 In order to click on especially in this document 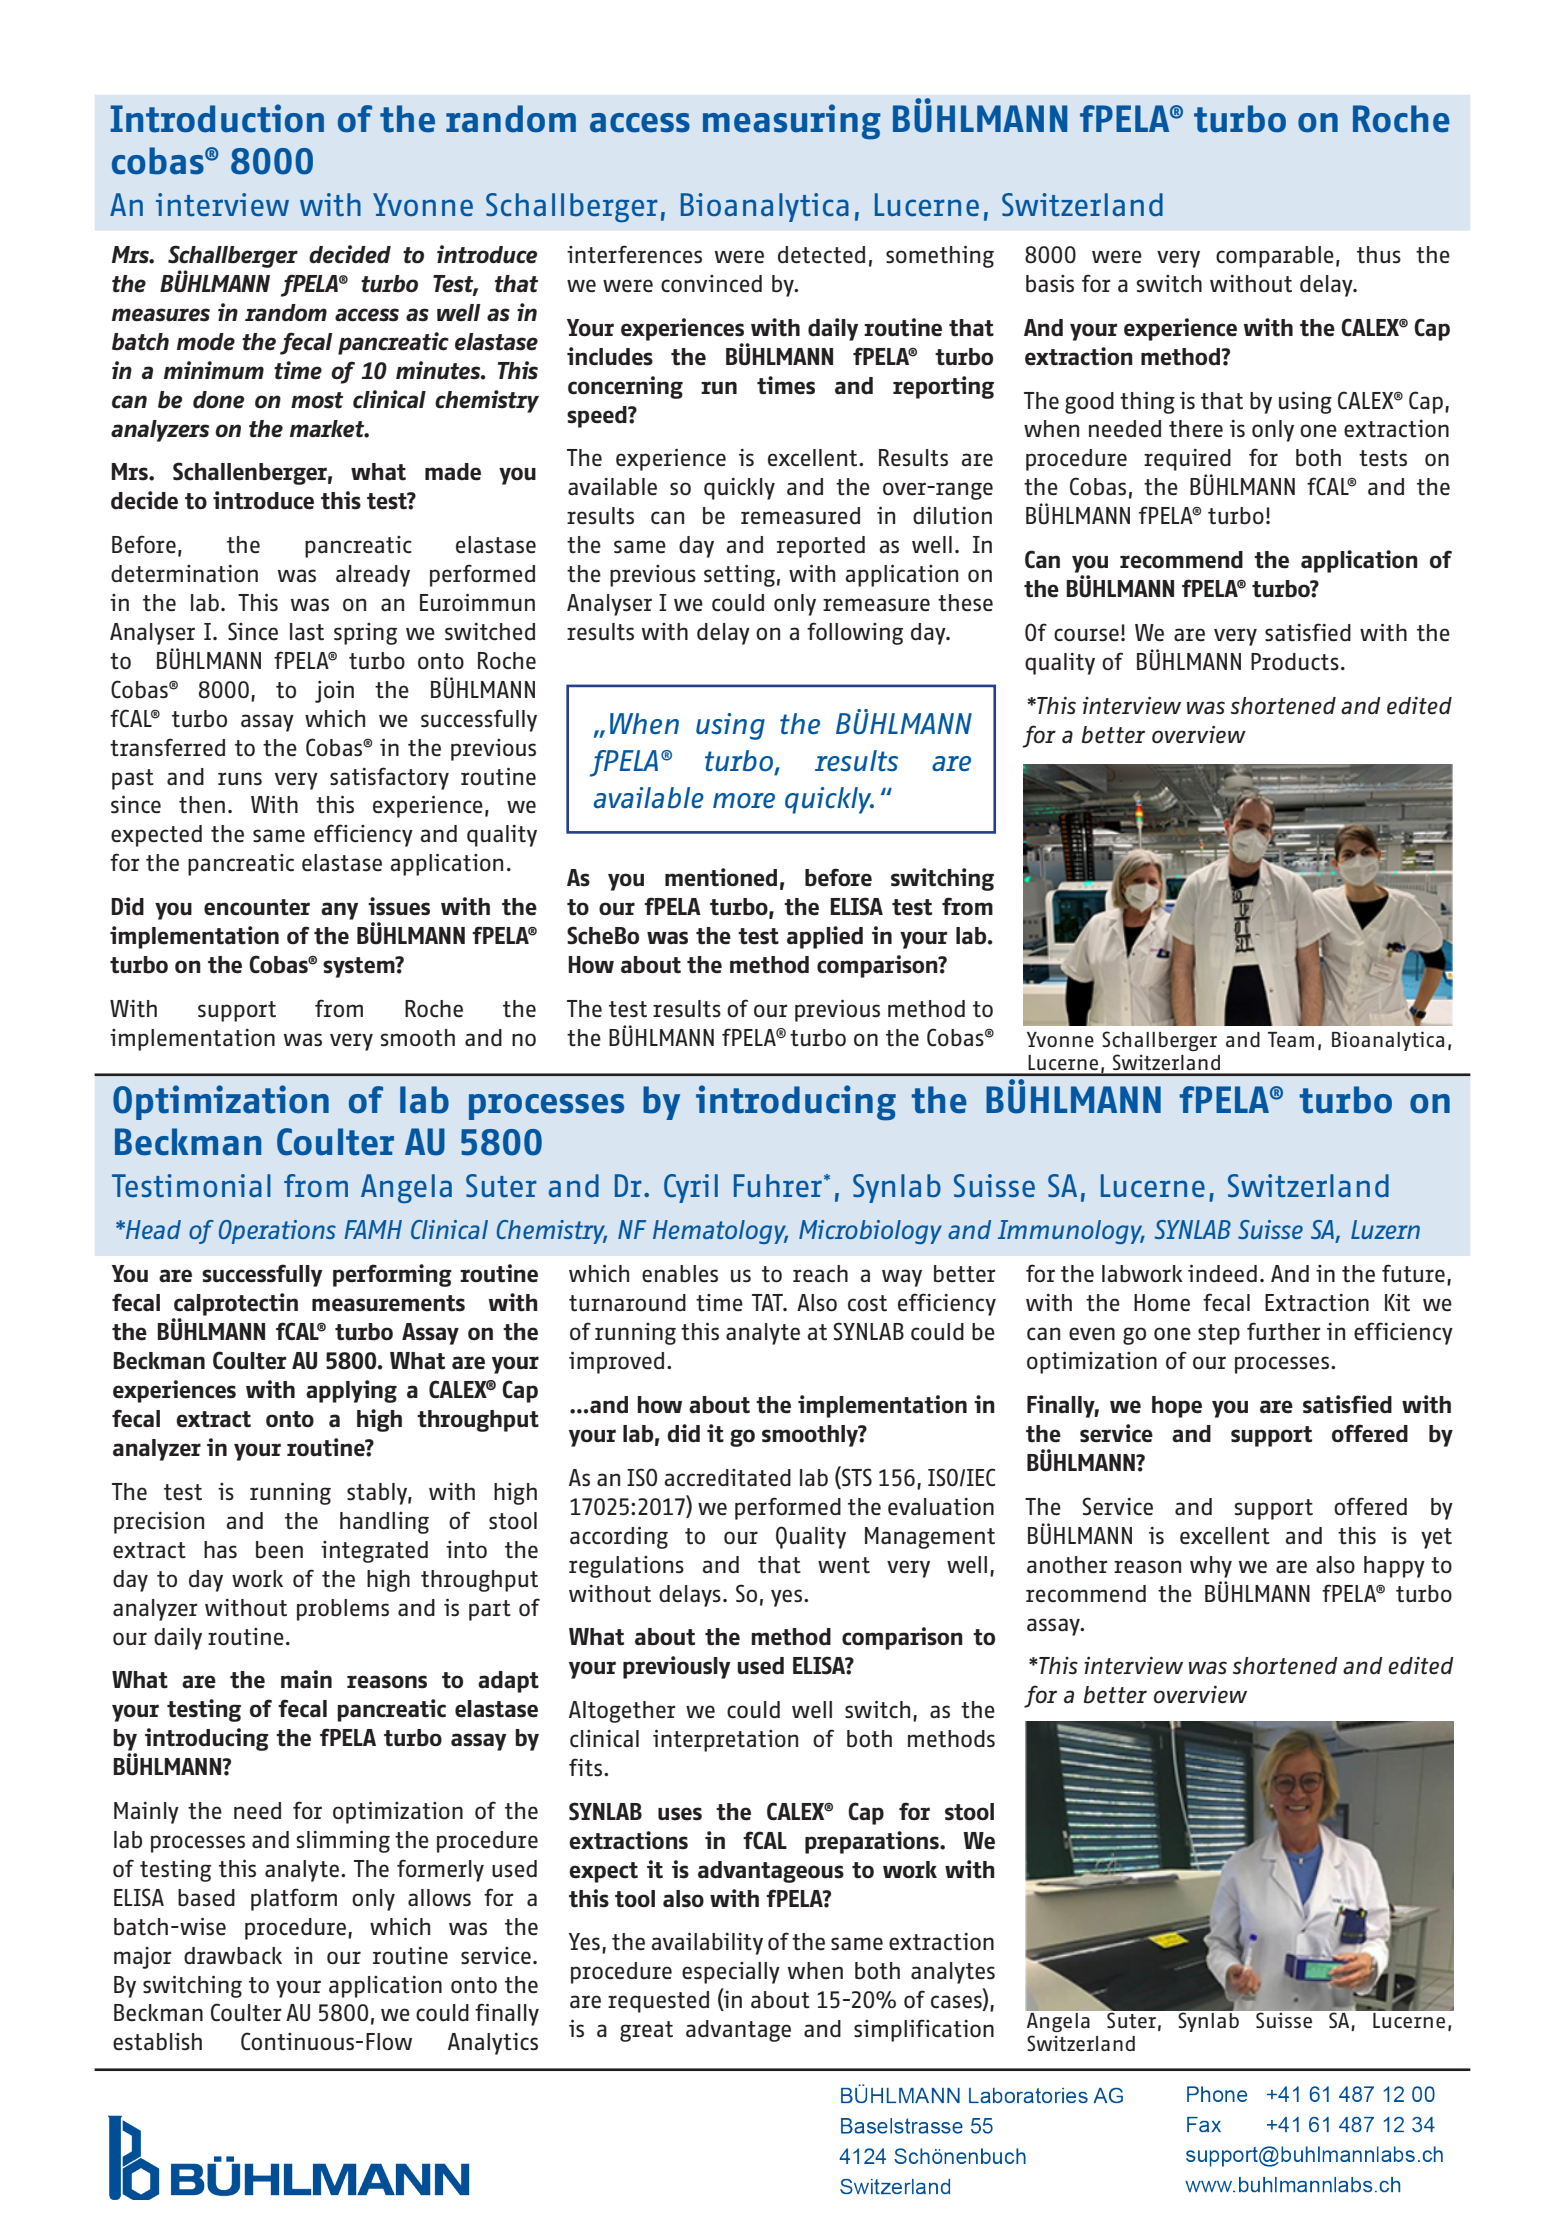, I will do `click(731, 1973)`.
